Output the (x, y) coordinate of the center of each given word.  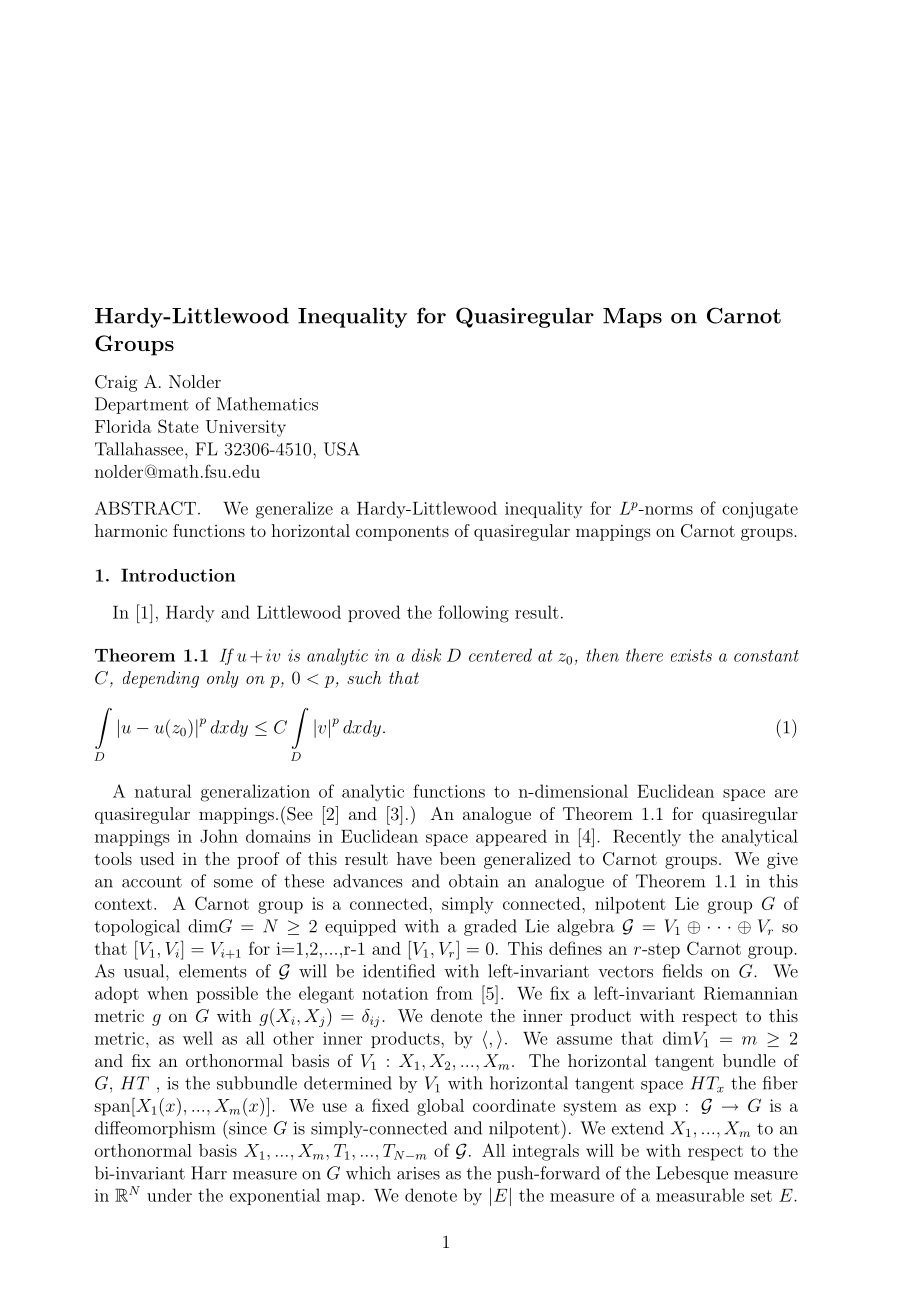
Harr (209, 1173)
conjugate (760, 510)
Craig (116, 383)
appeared (511, 837)
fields (682, 971)
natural (163, 791)
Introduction (178, 575)
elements (212, 971)
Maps (632, 318)
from (454, 993)
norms (668, 510)
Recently (647, 837)
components (402, 533)
